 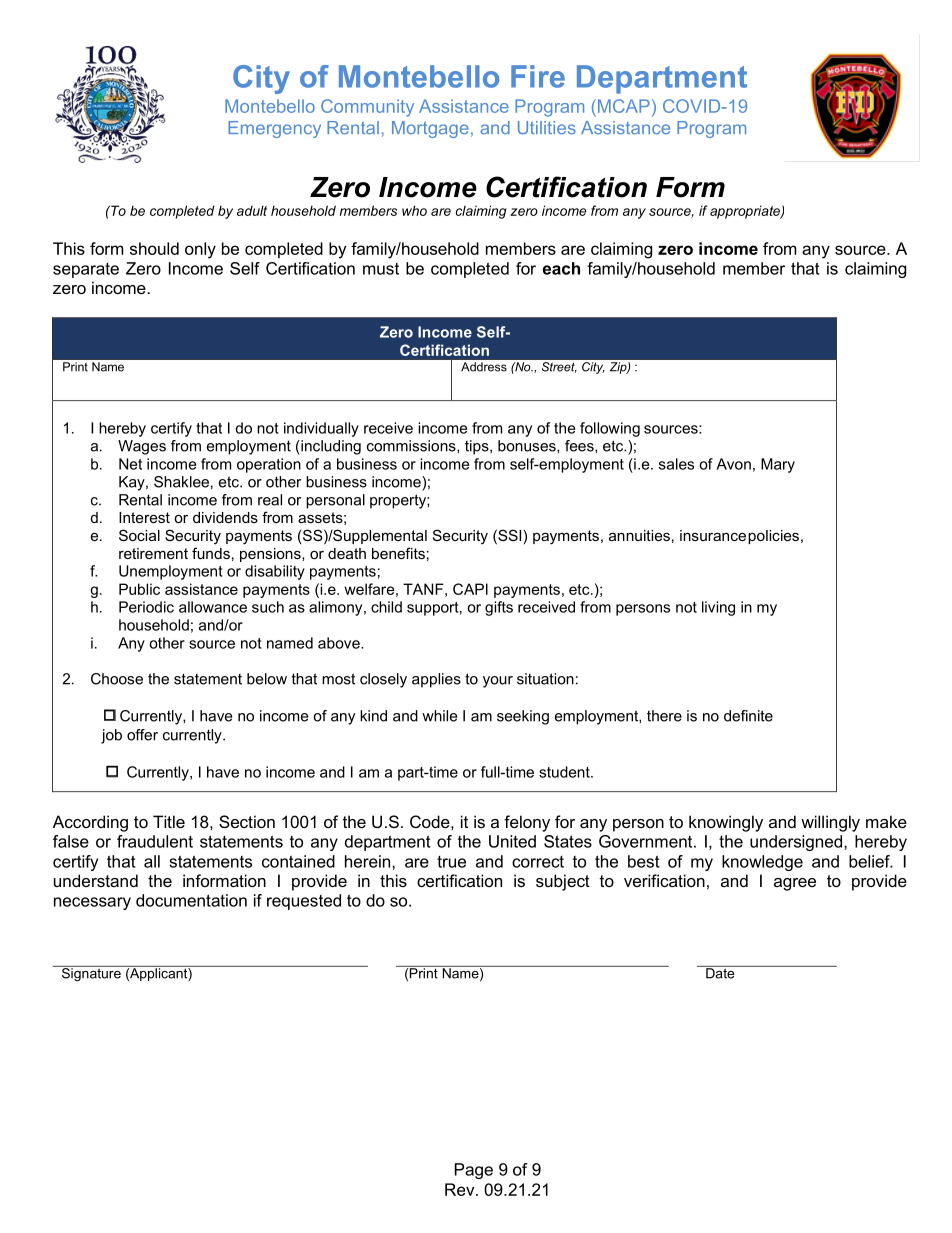 I want to click on definite, so click(x=748, y=716).
